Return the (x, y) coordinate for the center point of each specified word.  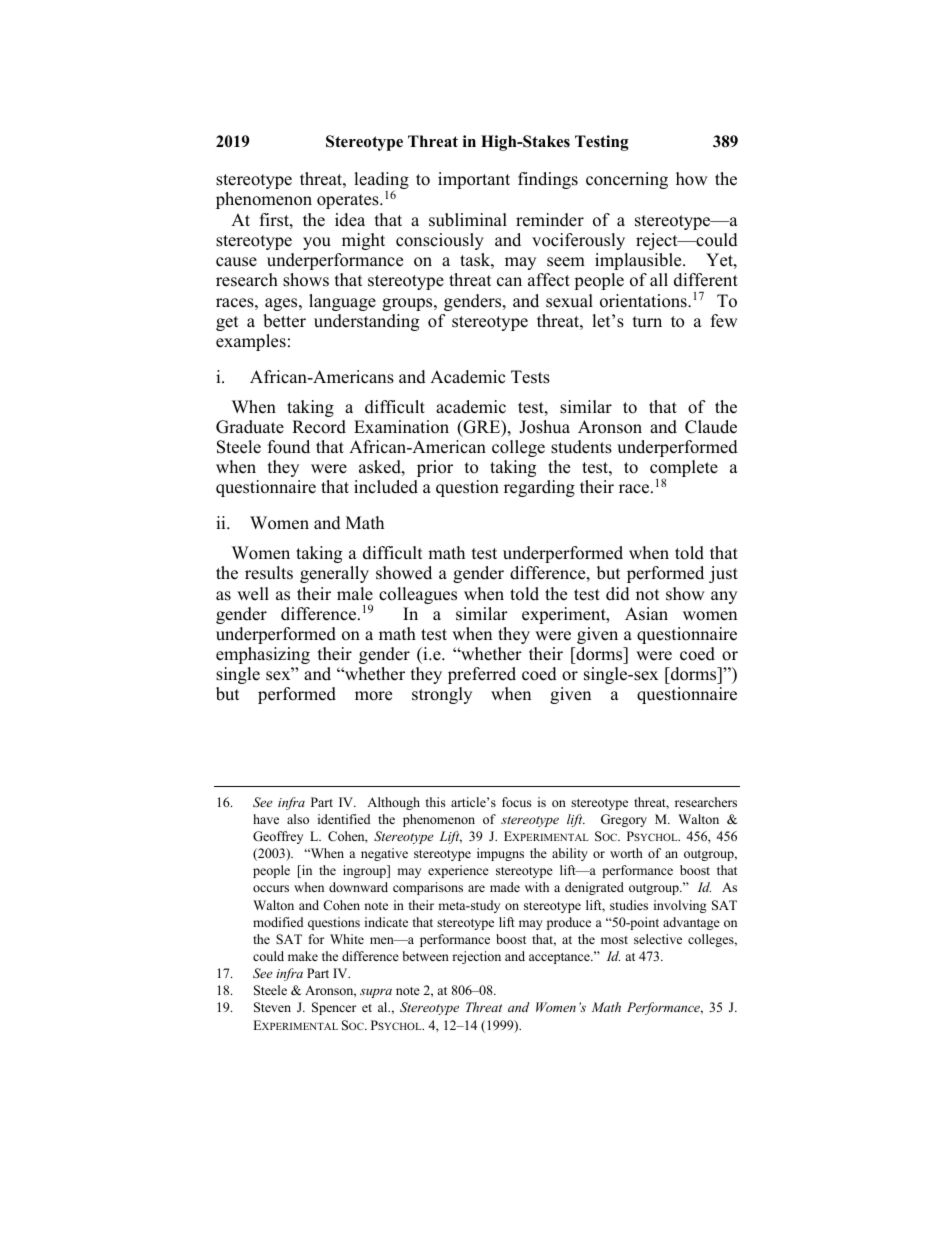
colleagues (418, 595)
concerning (627, 180)
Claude (711, 427)
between (426, 956)
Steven (272, 1007)
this (436, 802)
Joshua (544, 427)
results (269, 573)
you (317, 243)
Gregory (624, 820)
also (298, 819)
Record (319, 427)
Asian (646, 614)
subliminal (468, 220)
